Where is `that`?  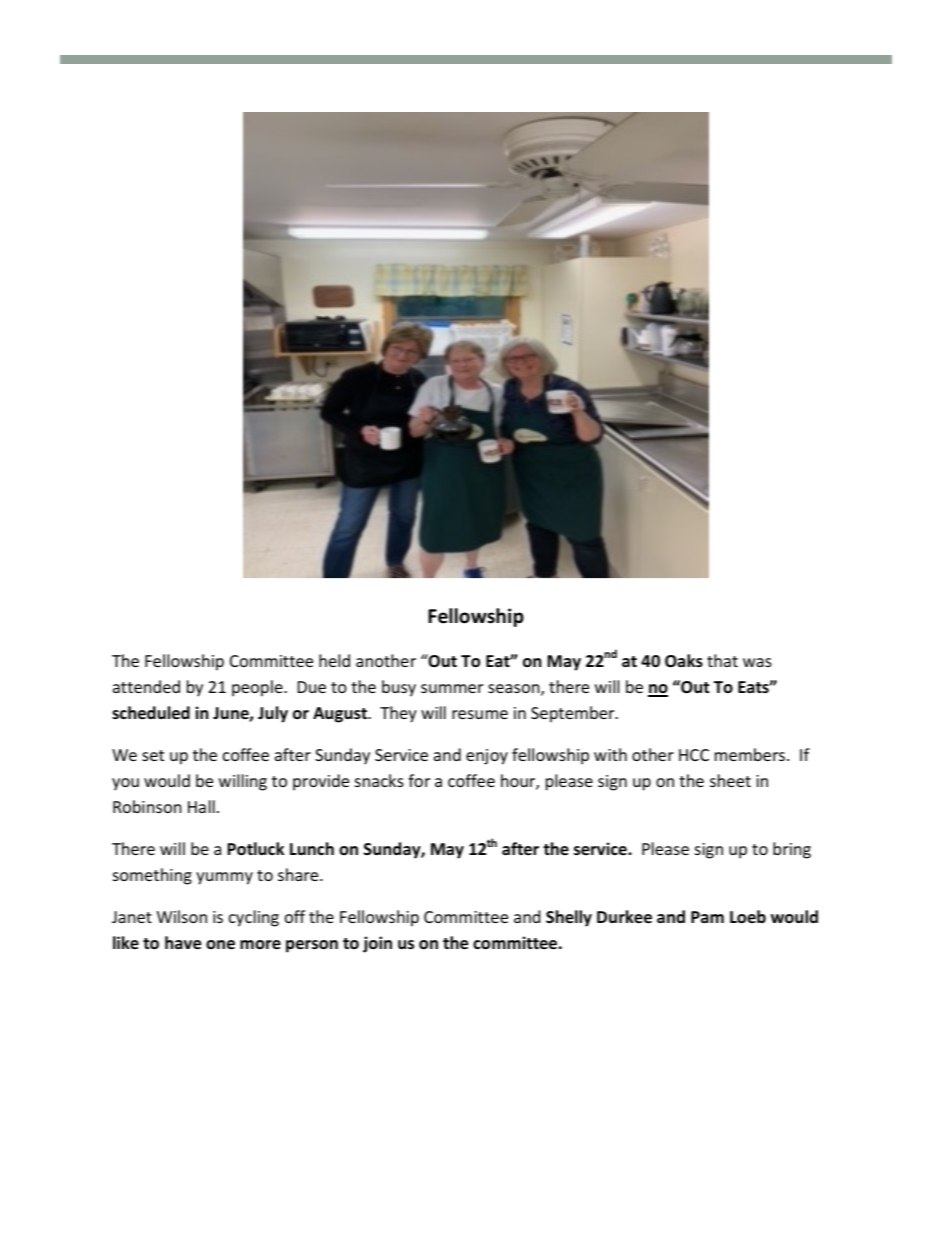 that is located at coordinates (722, 660).
